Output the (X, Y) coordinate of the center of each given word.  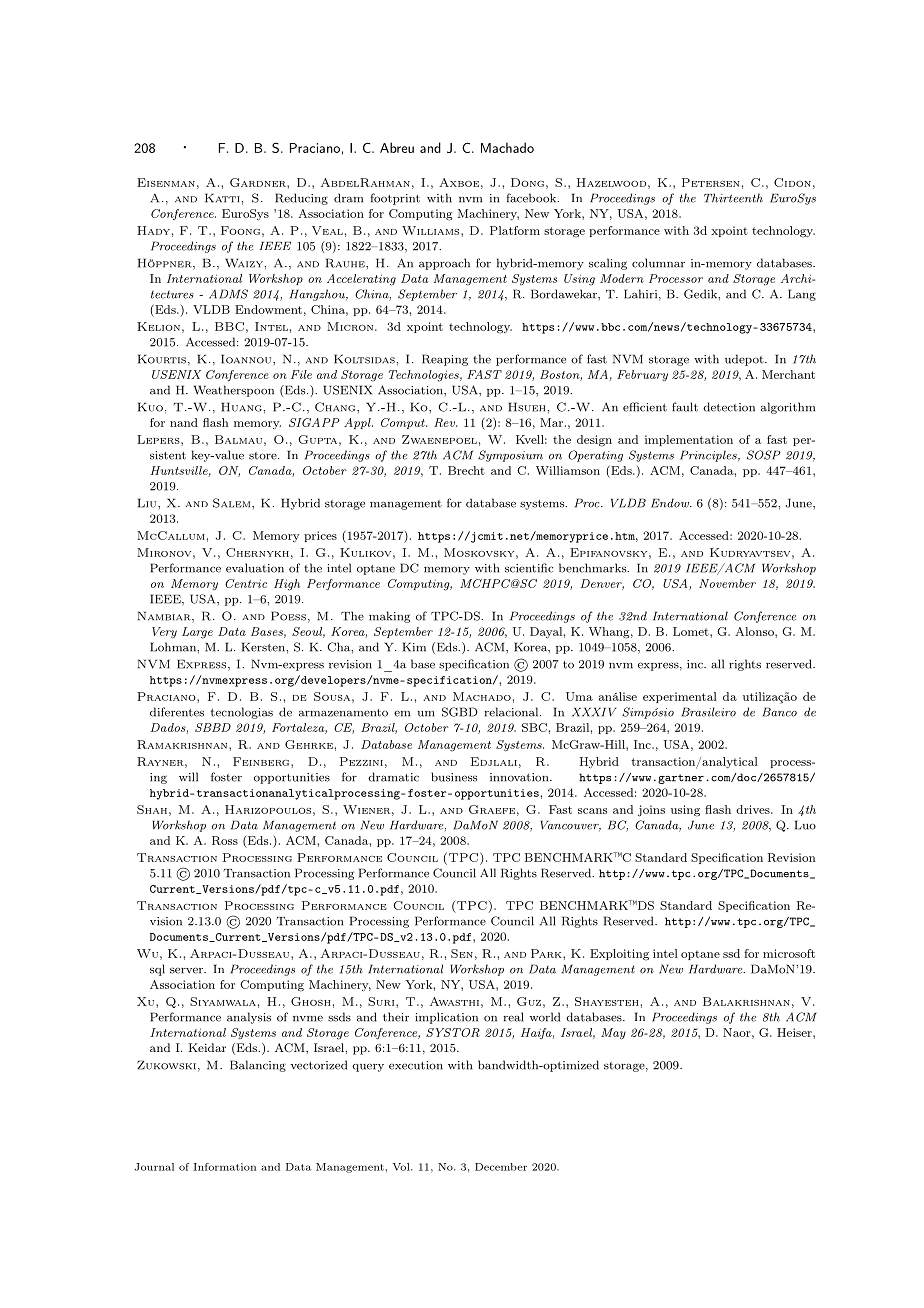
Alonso (755, 631)
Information (225, 1167)
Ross (225, 840)
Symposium (510, 456)
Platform (515, 230)
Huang (242, 407)
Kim (414, 647)
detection (729, 407)
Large (197, 633)
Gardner (259, 182)
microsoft (789, 953)
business (454, 777)
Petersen (710, 182)
